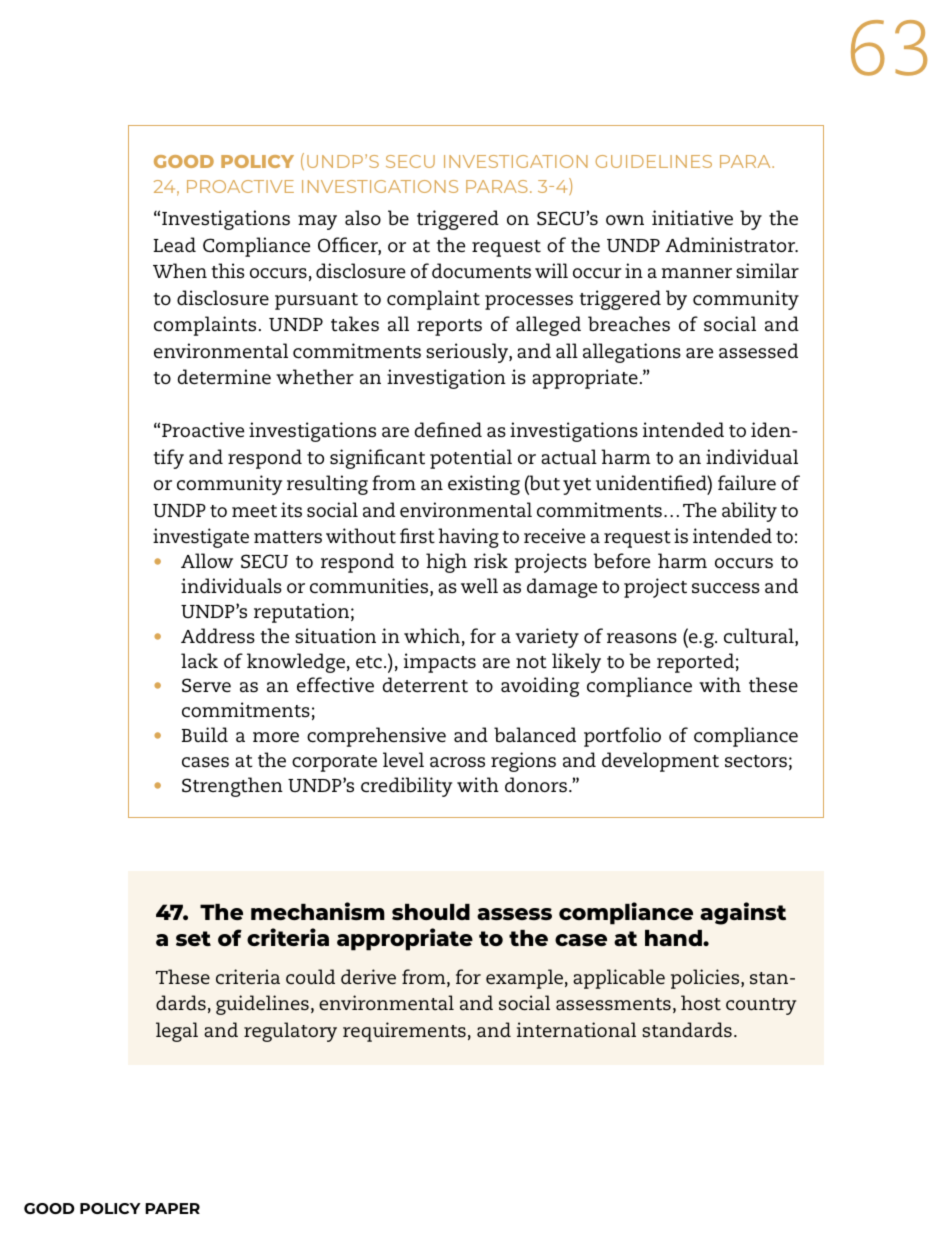 The image size is (952, 1233). Describe the element at coordinates (481, 271) in the screenshot. I see `documents` at that location.
